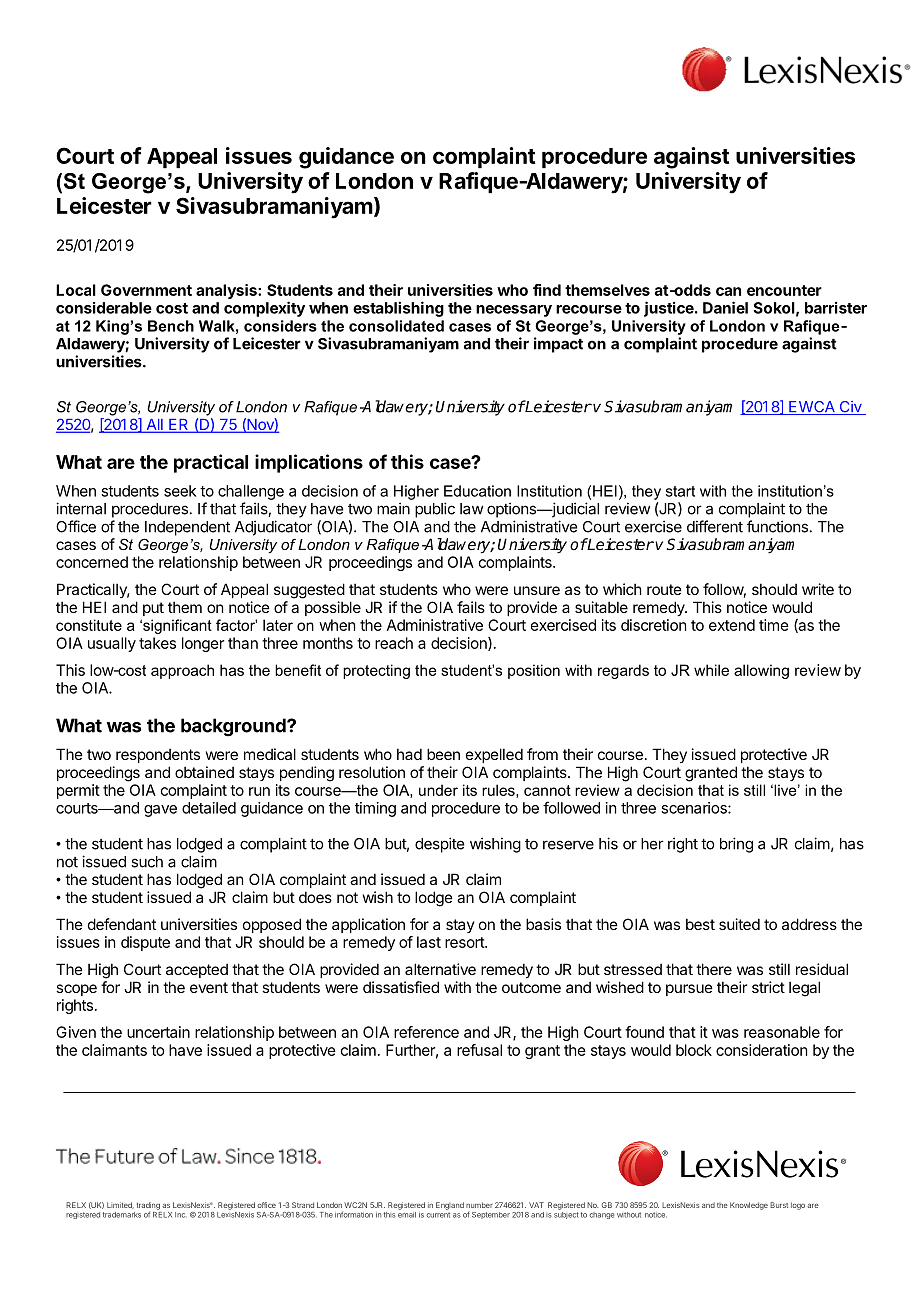 The width and height of the document is (924, 1307). What do you see at coordinates (777, 526) in the document?
I see `functions` at bounding box center [777, 526].
